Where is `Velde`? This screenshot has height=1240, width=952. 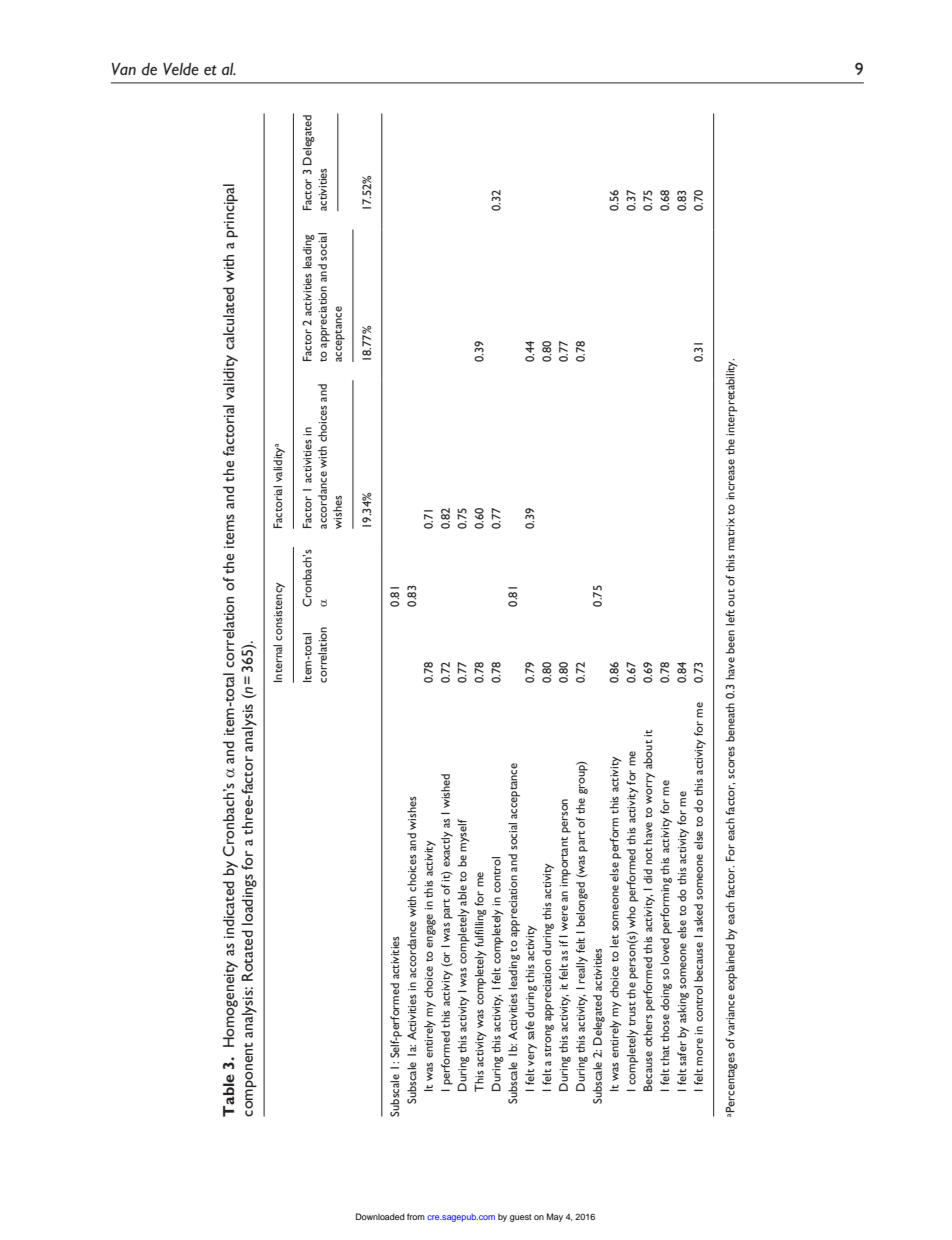 Velde is located at coordinates (181, 69).
